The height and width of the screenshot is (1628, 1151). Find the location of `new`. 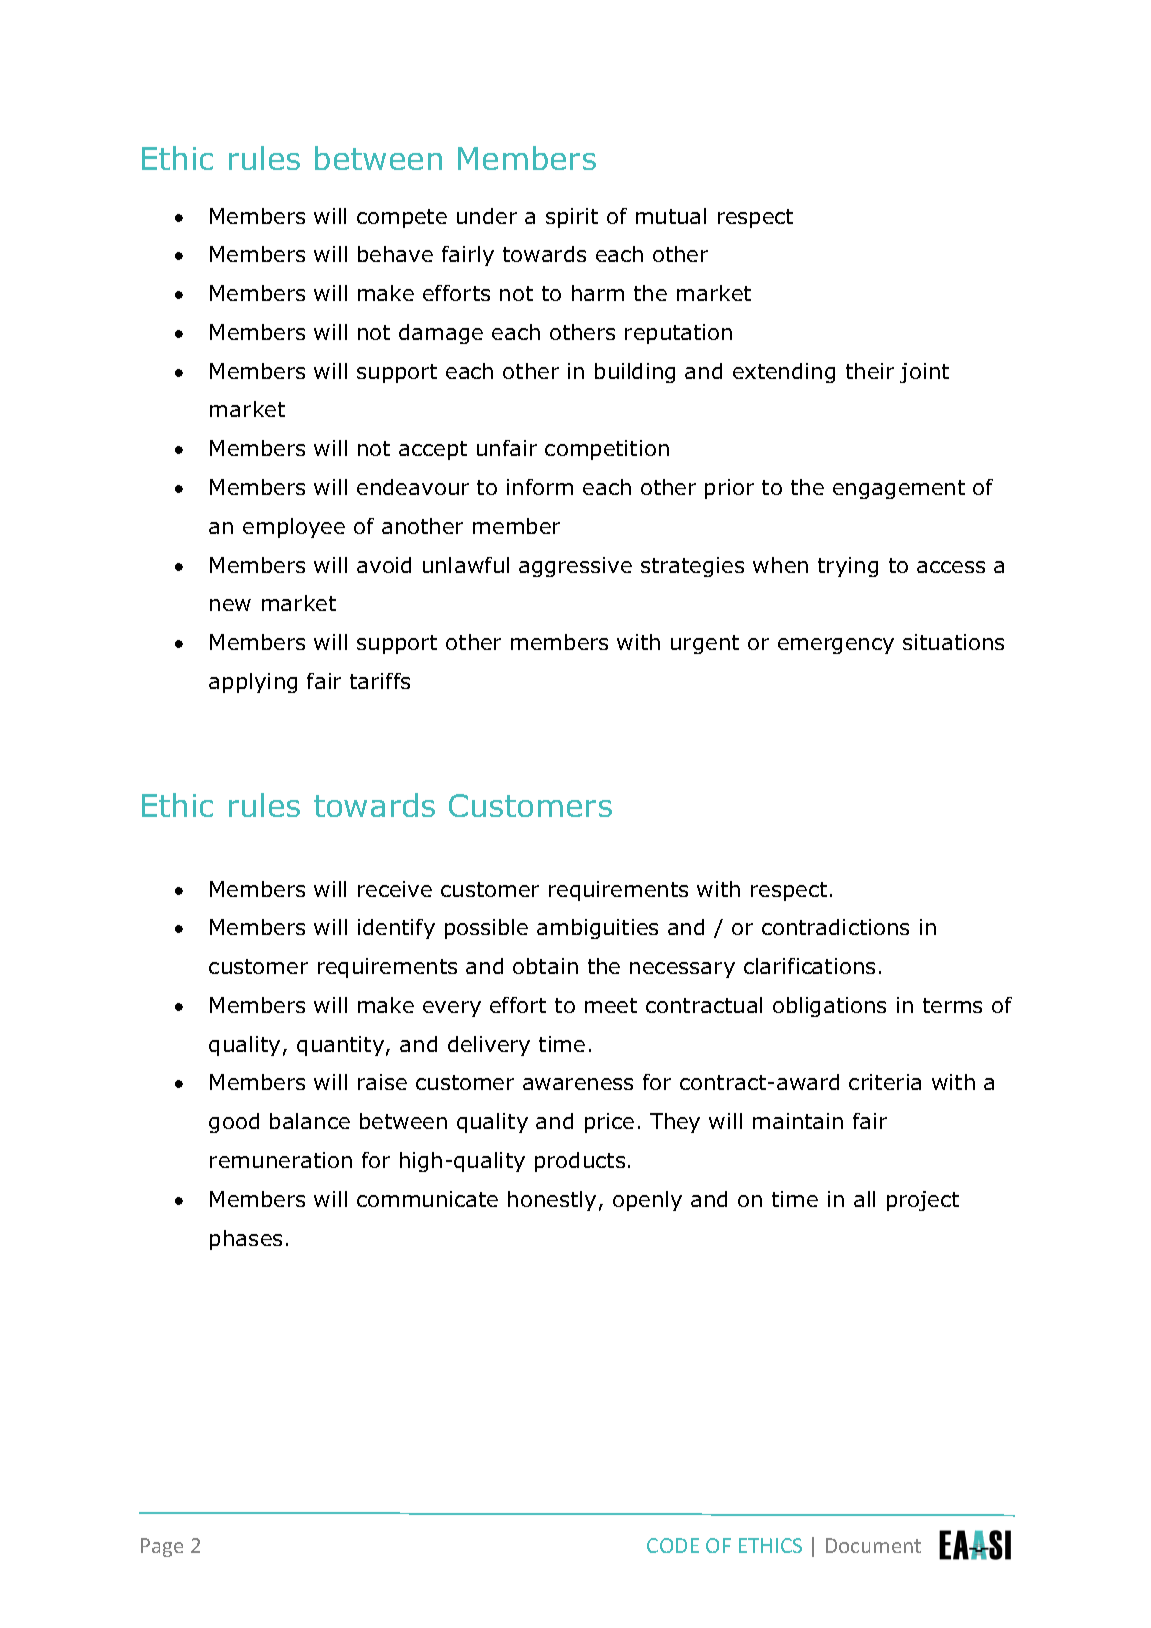

new is located at coordinates (230, 605).
